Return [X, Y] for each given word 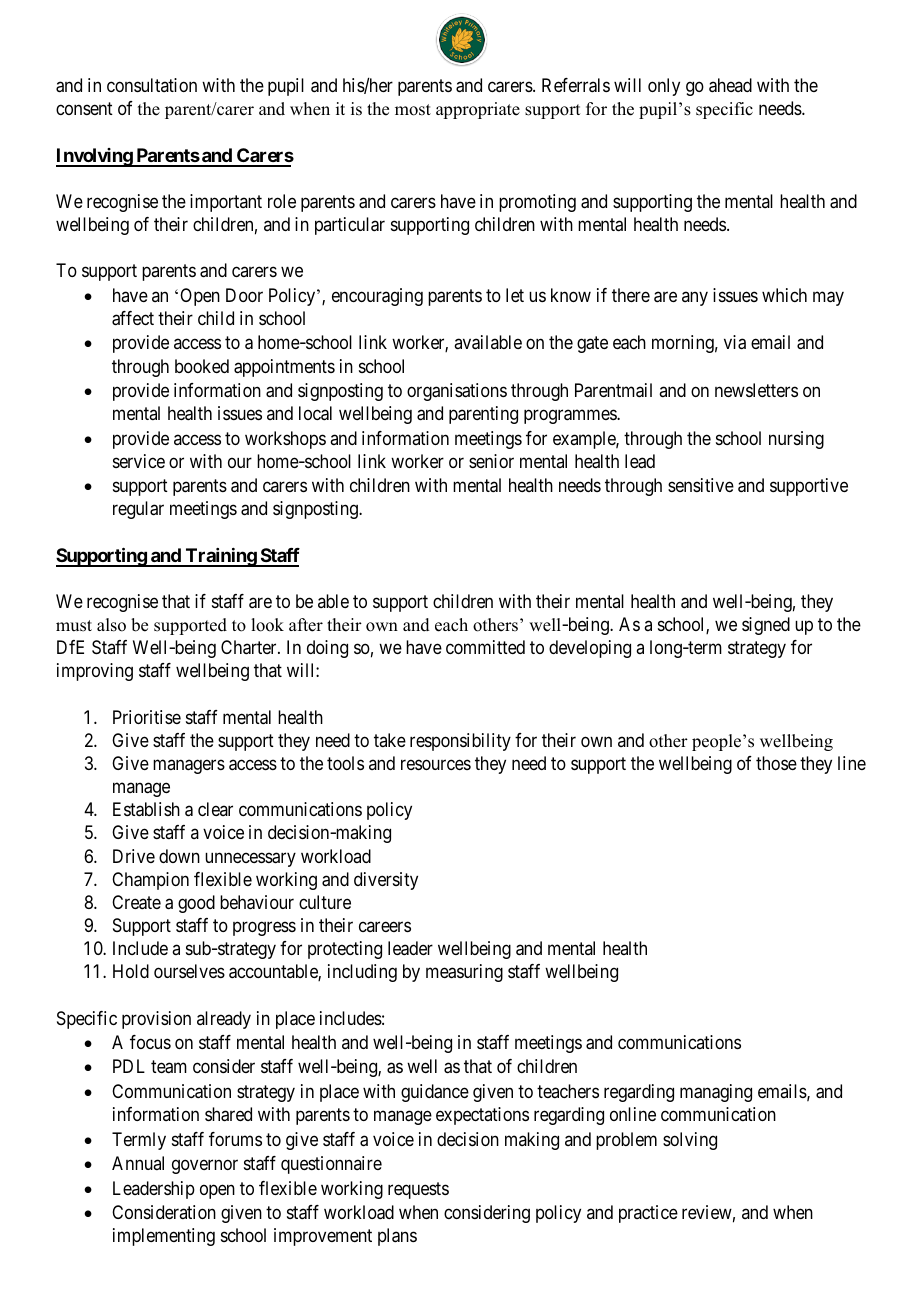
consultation [152, 85]
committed [485, 647]
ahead [730, 85]
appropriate [478, 110]
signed [766, 626]
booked [202, 366]
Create [136, 902]
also [111, 625]
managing [716, 1093]
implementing [164, 1237]
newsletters [756, 390]
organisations [457, 392]
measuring [464, 973]
